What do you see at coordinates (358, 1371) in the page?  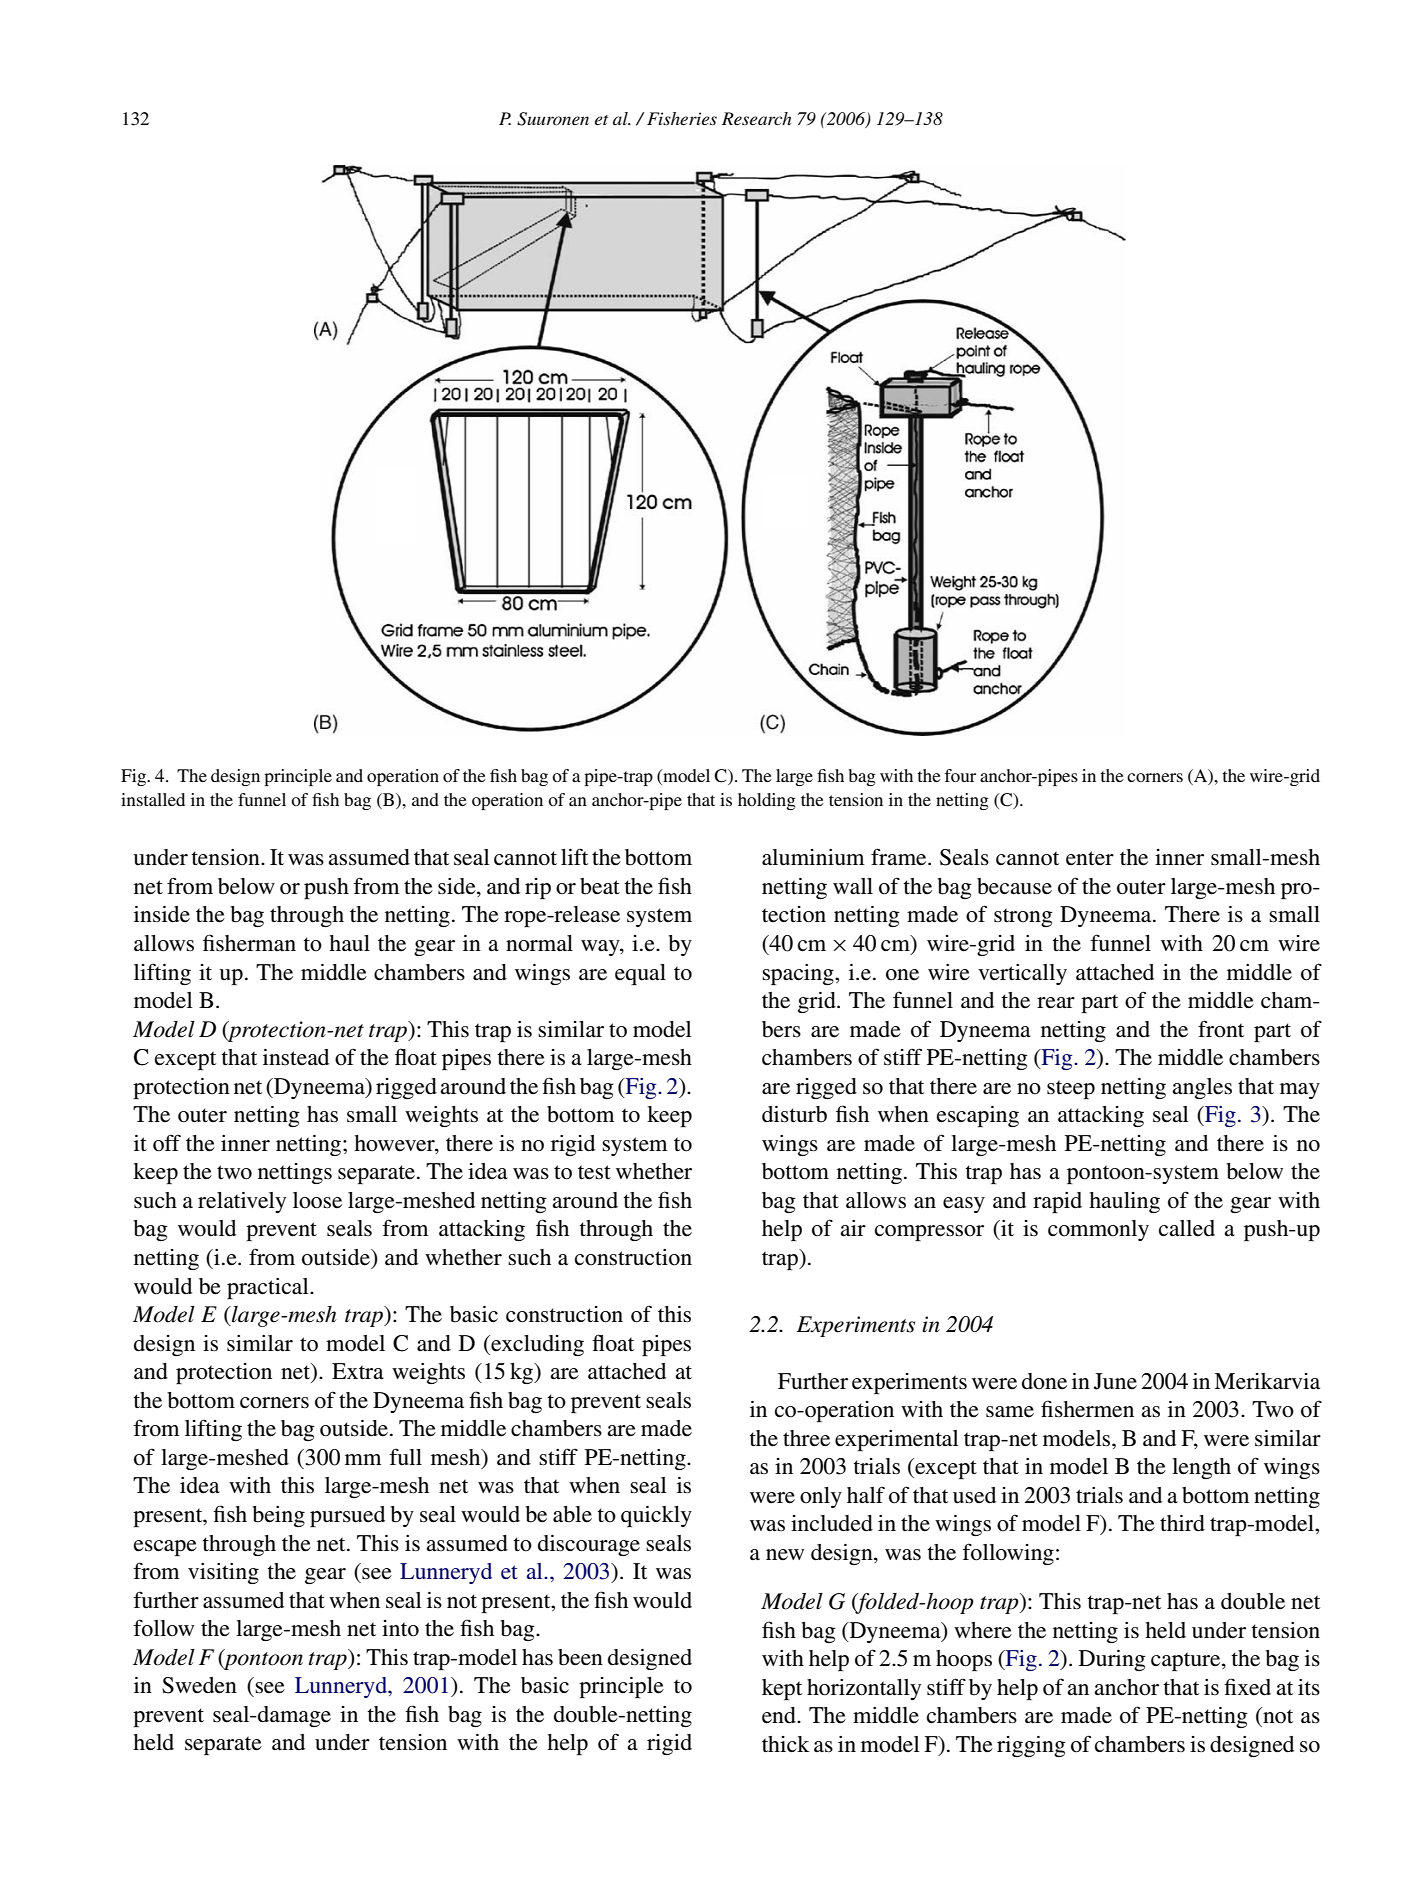 I see `Extra` at bounding box center [358, 1371].
